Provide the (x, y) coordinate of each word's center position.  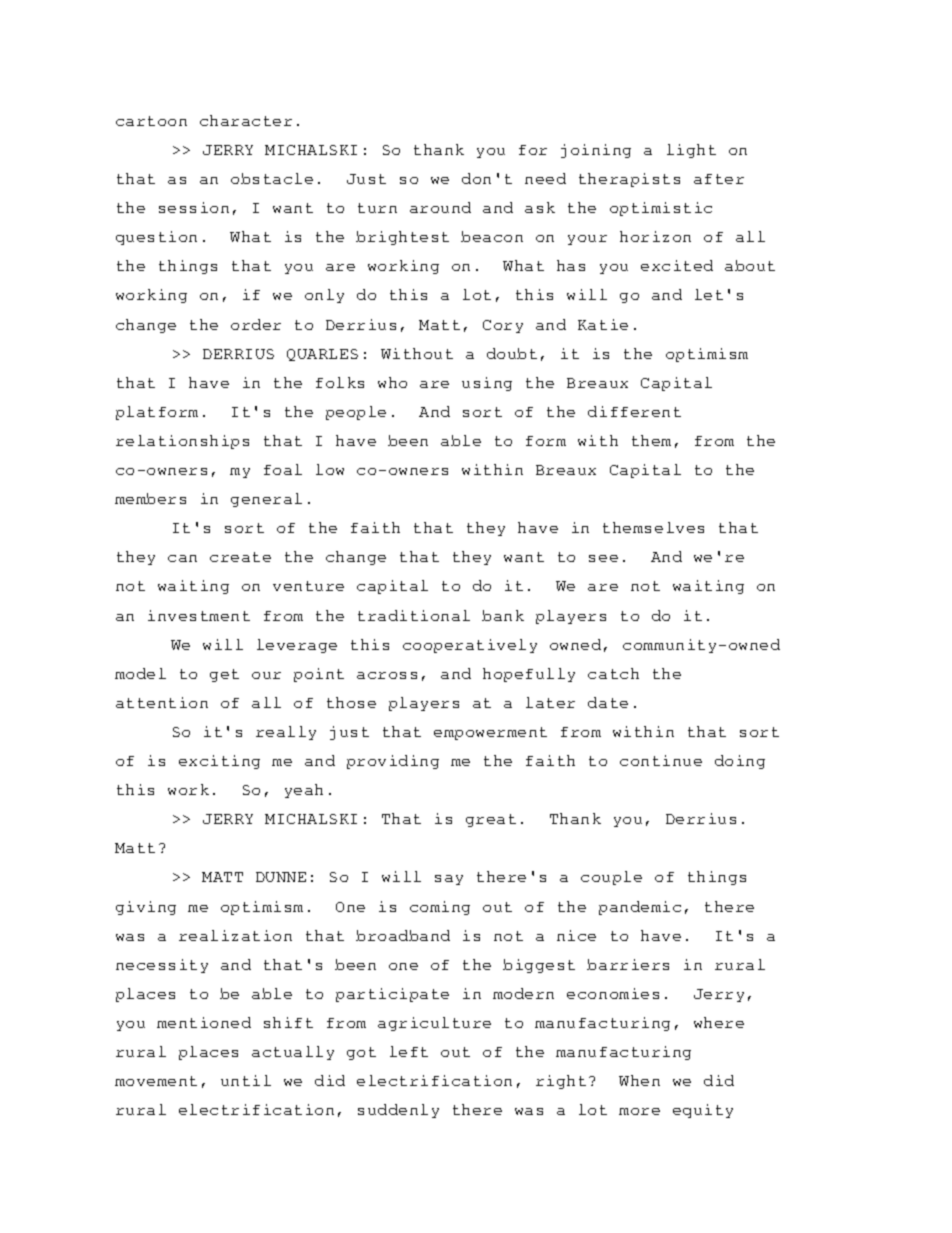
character (246, 120)
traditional (414, 615)
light (691, 151)
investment (199, 615)
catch (613, 673)
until (246, 1080)
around (440, 207)
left (409, 1051)
